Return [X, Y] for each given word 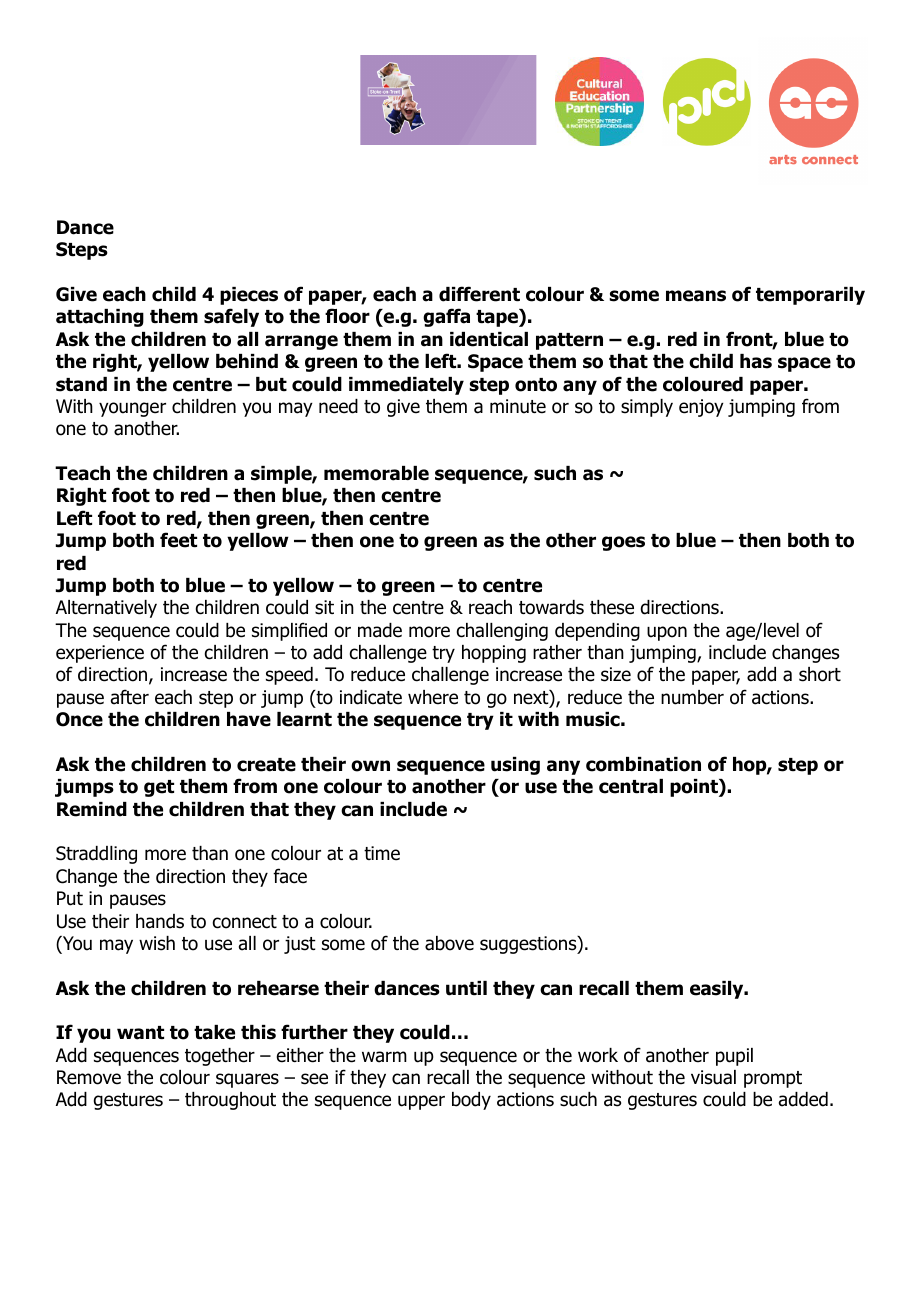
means [696, 296]
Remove [89, 1077]
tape [498, 318]
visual [713, 1077]
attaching [100, 318]
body [471, 1101]
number [692, 697]
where [433, 697]
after [130, 697]
